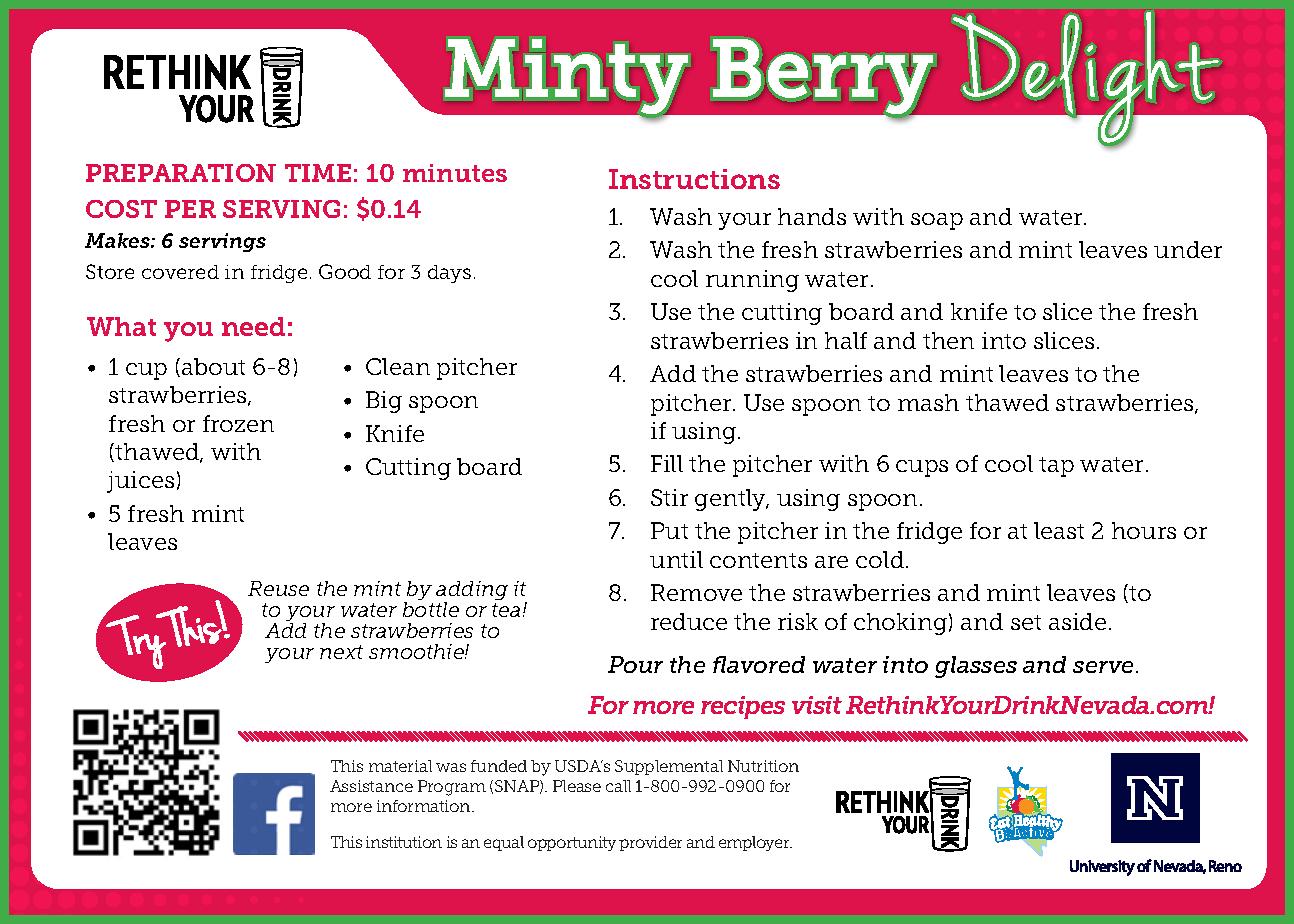 The height and width of the screenshot is (924, 1294). Describe the element at coordinates (694, 179) in the screenshot. I see `Instructions` at that location.
